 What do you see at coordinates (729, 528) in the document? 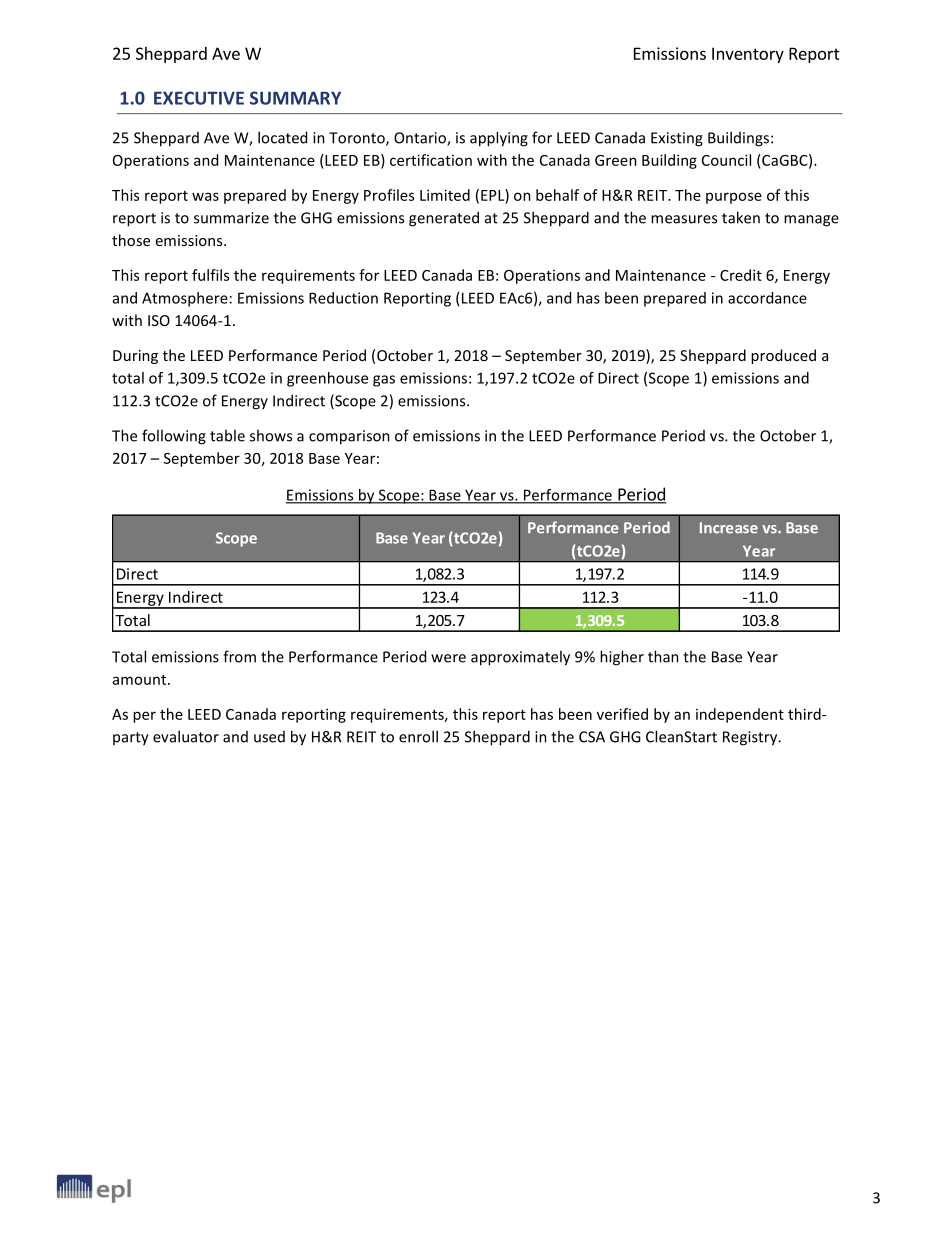
I see `Increase` at bounding box center [729, 528].
